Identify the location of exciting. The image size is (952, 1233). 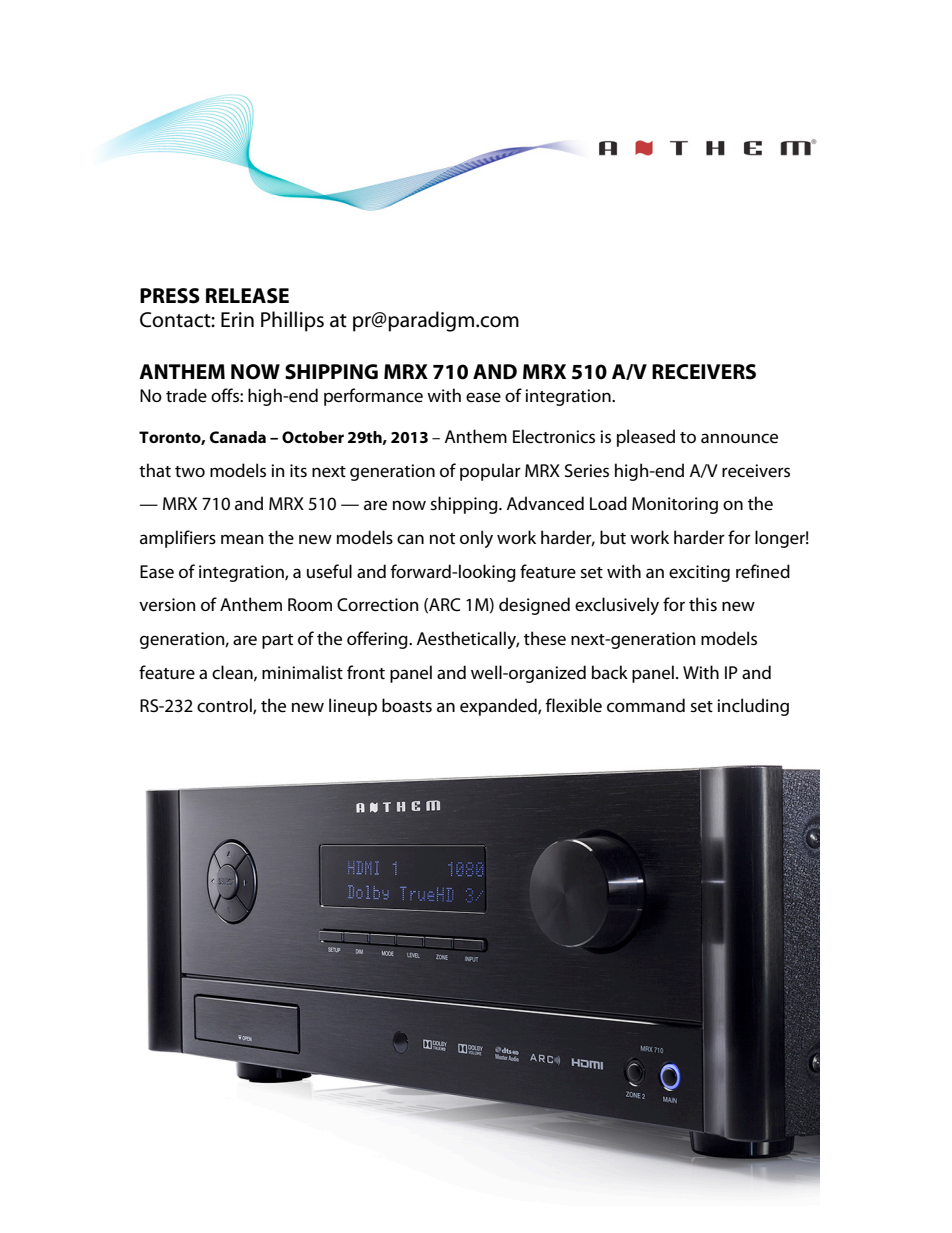
(699, 573).
